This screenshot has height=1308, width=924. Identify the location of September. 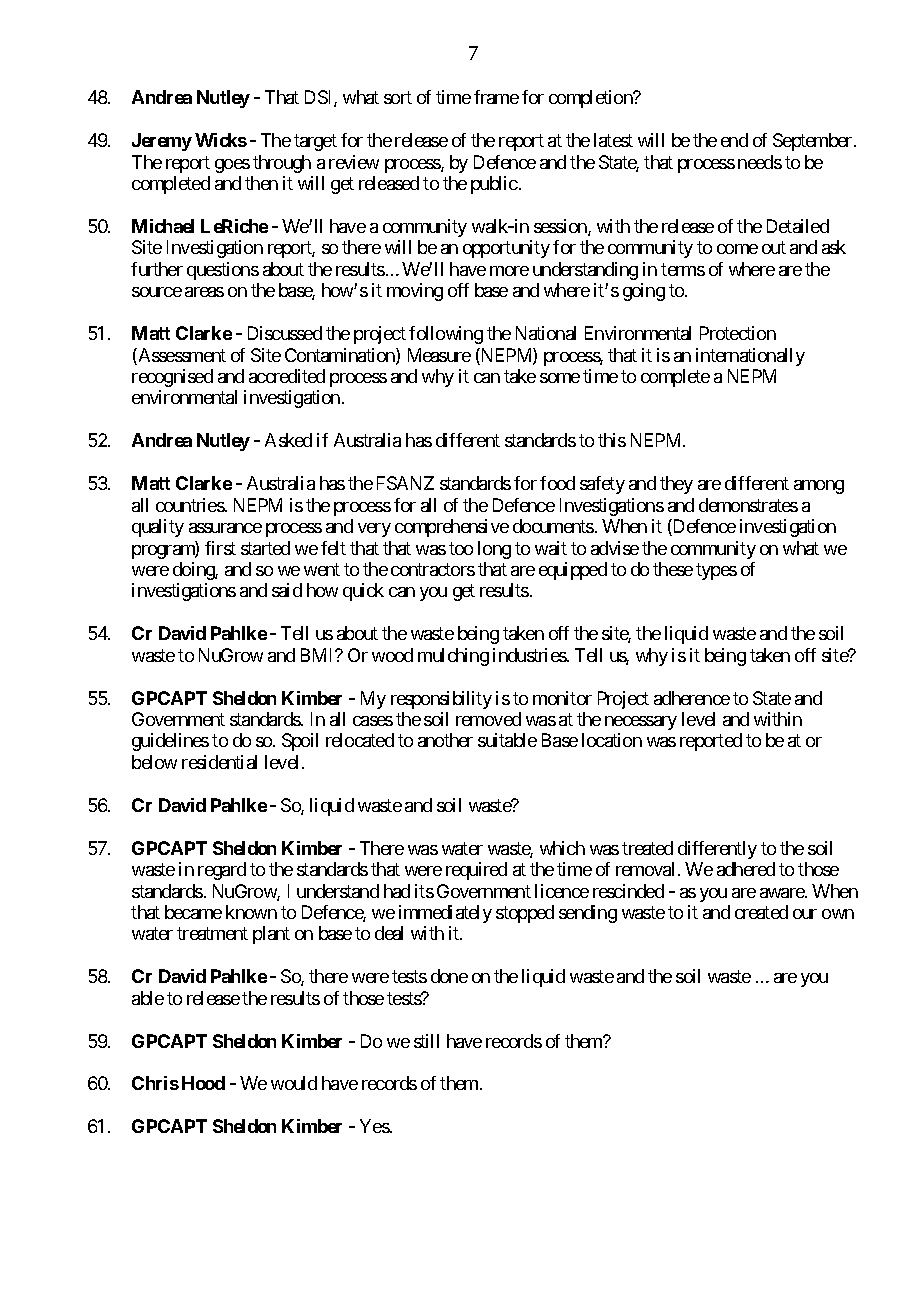
(814, 142).
